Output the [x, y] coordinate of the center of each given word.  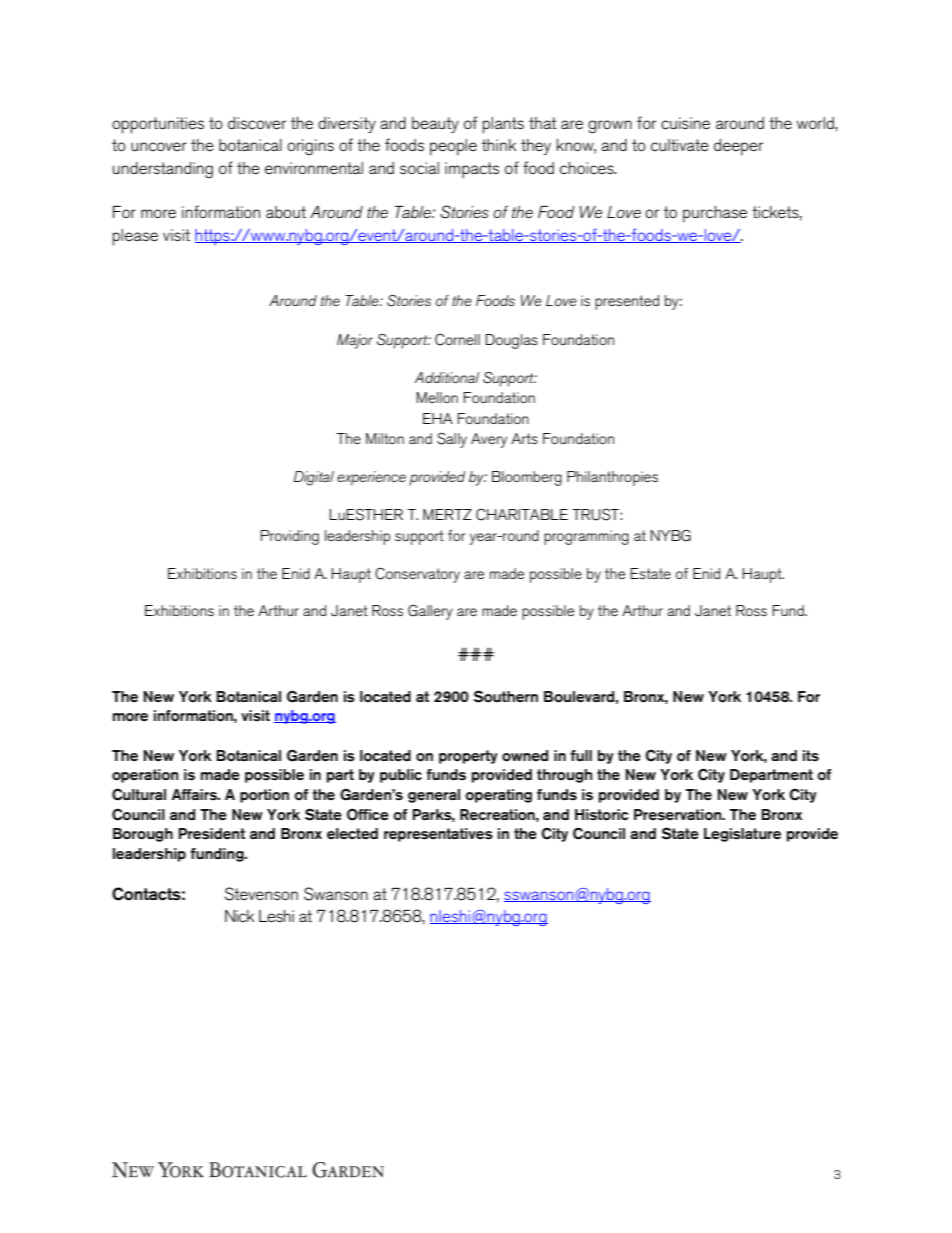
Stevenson [261, 894]
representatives [438, 835]
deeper [739, 147]
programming [586, 537]
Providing [289, 537]
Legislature [742, 835]
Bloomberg [527, 478]
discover [257, 123]
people [453, 147]
